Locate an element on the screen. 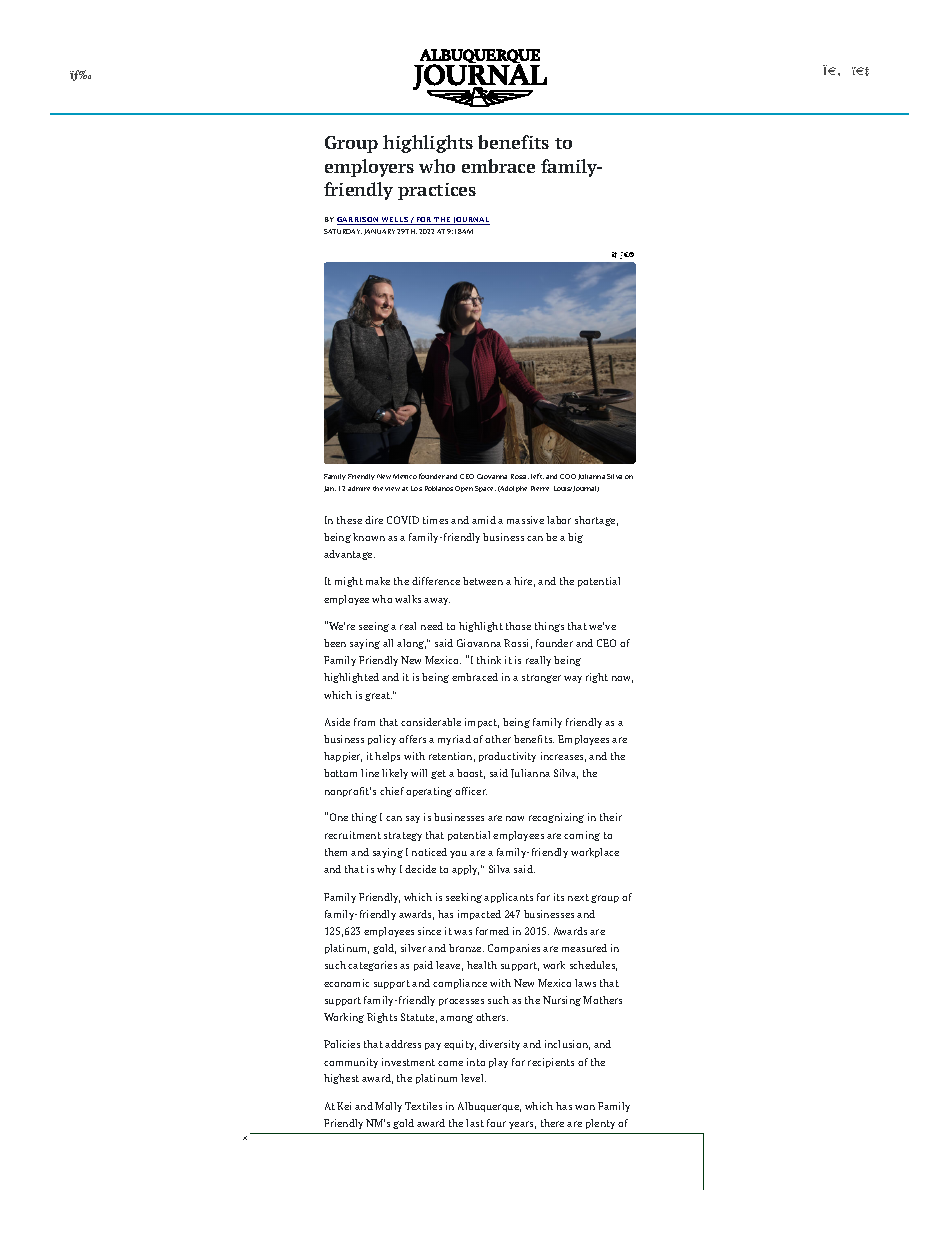 This screenshot has height=1233, width=952. recruitment is located at coordinates (353, 835).
